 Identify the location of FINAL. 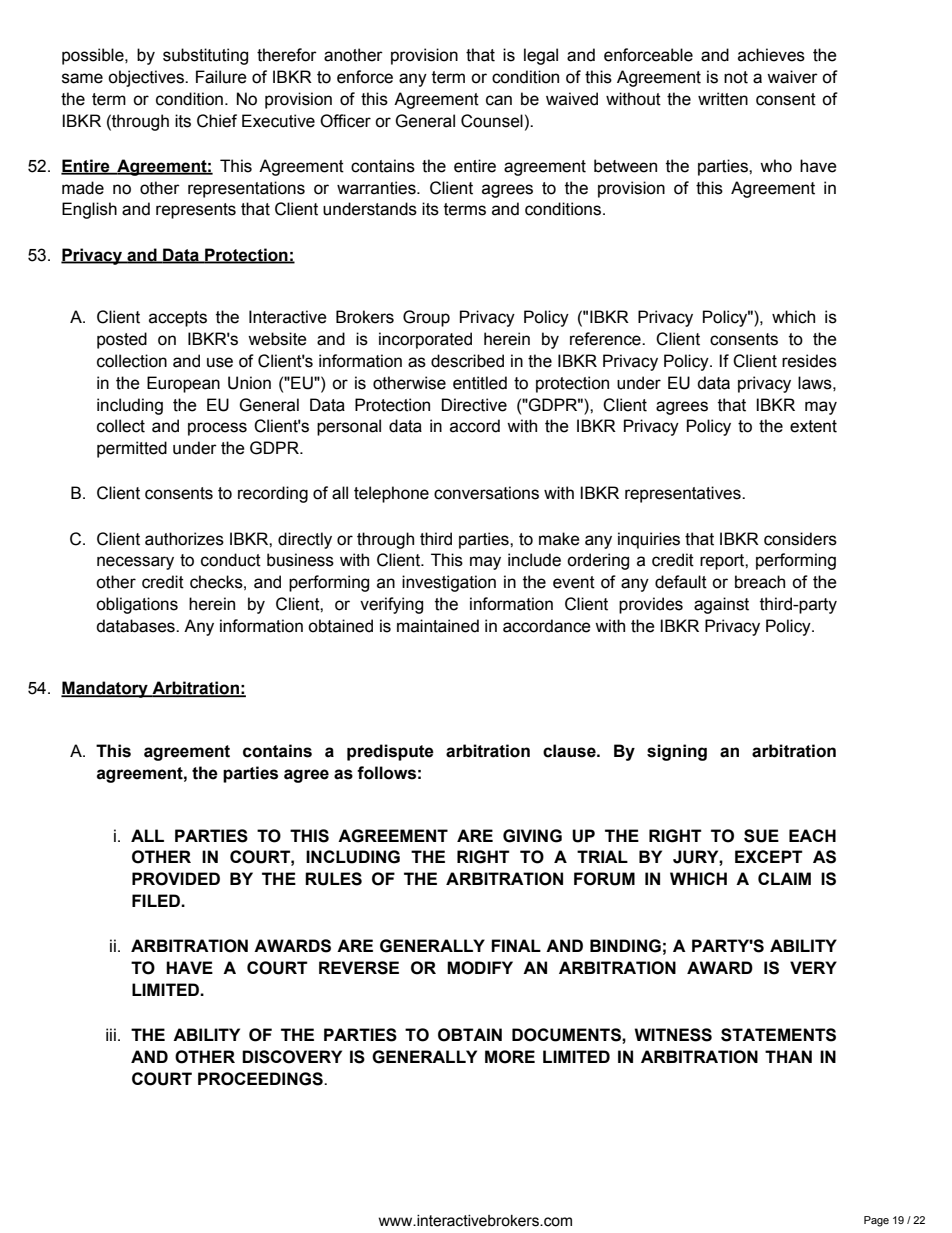
(516, 945).
